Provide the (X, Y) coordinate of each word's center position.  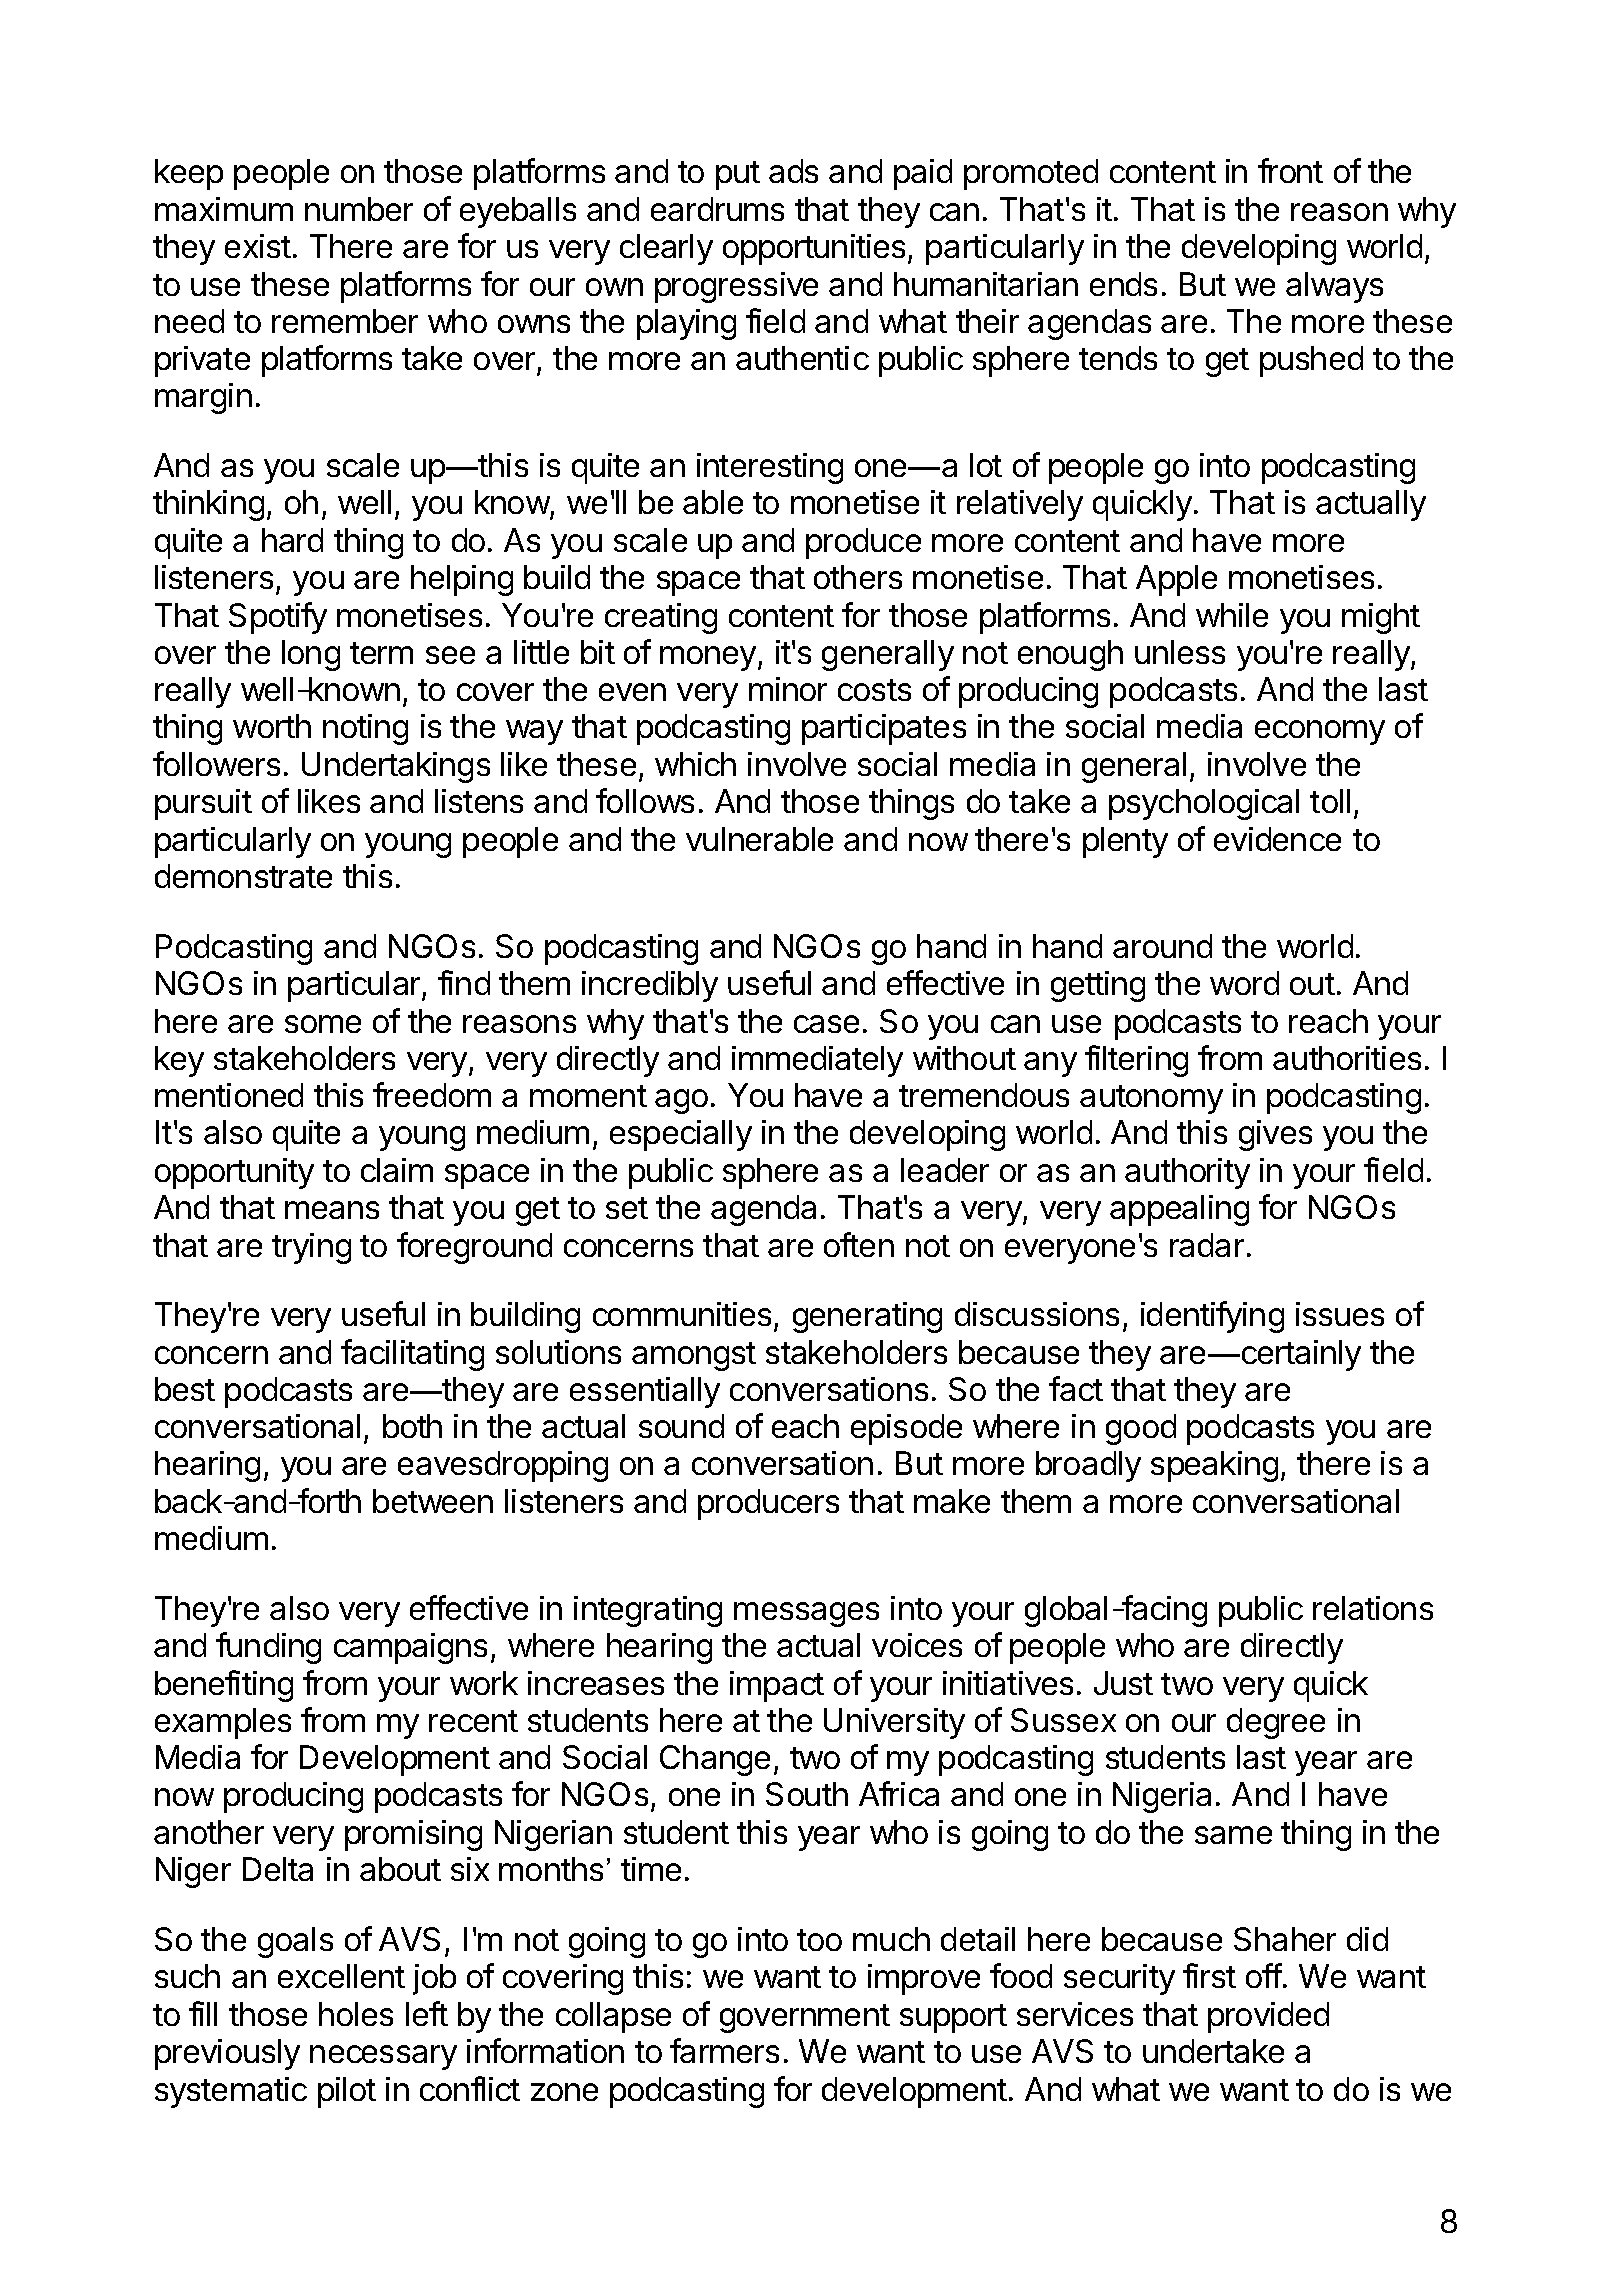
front (1290, 170)
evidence (1277, 839)
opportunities (814, 249)
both (412, 1426)
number (359, 209)
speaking (1214, 1466)
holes (356, 2014)
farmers (724, 2050)
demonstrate (243, 876)
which (695, 764)
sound (681, 1426)
